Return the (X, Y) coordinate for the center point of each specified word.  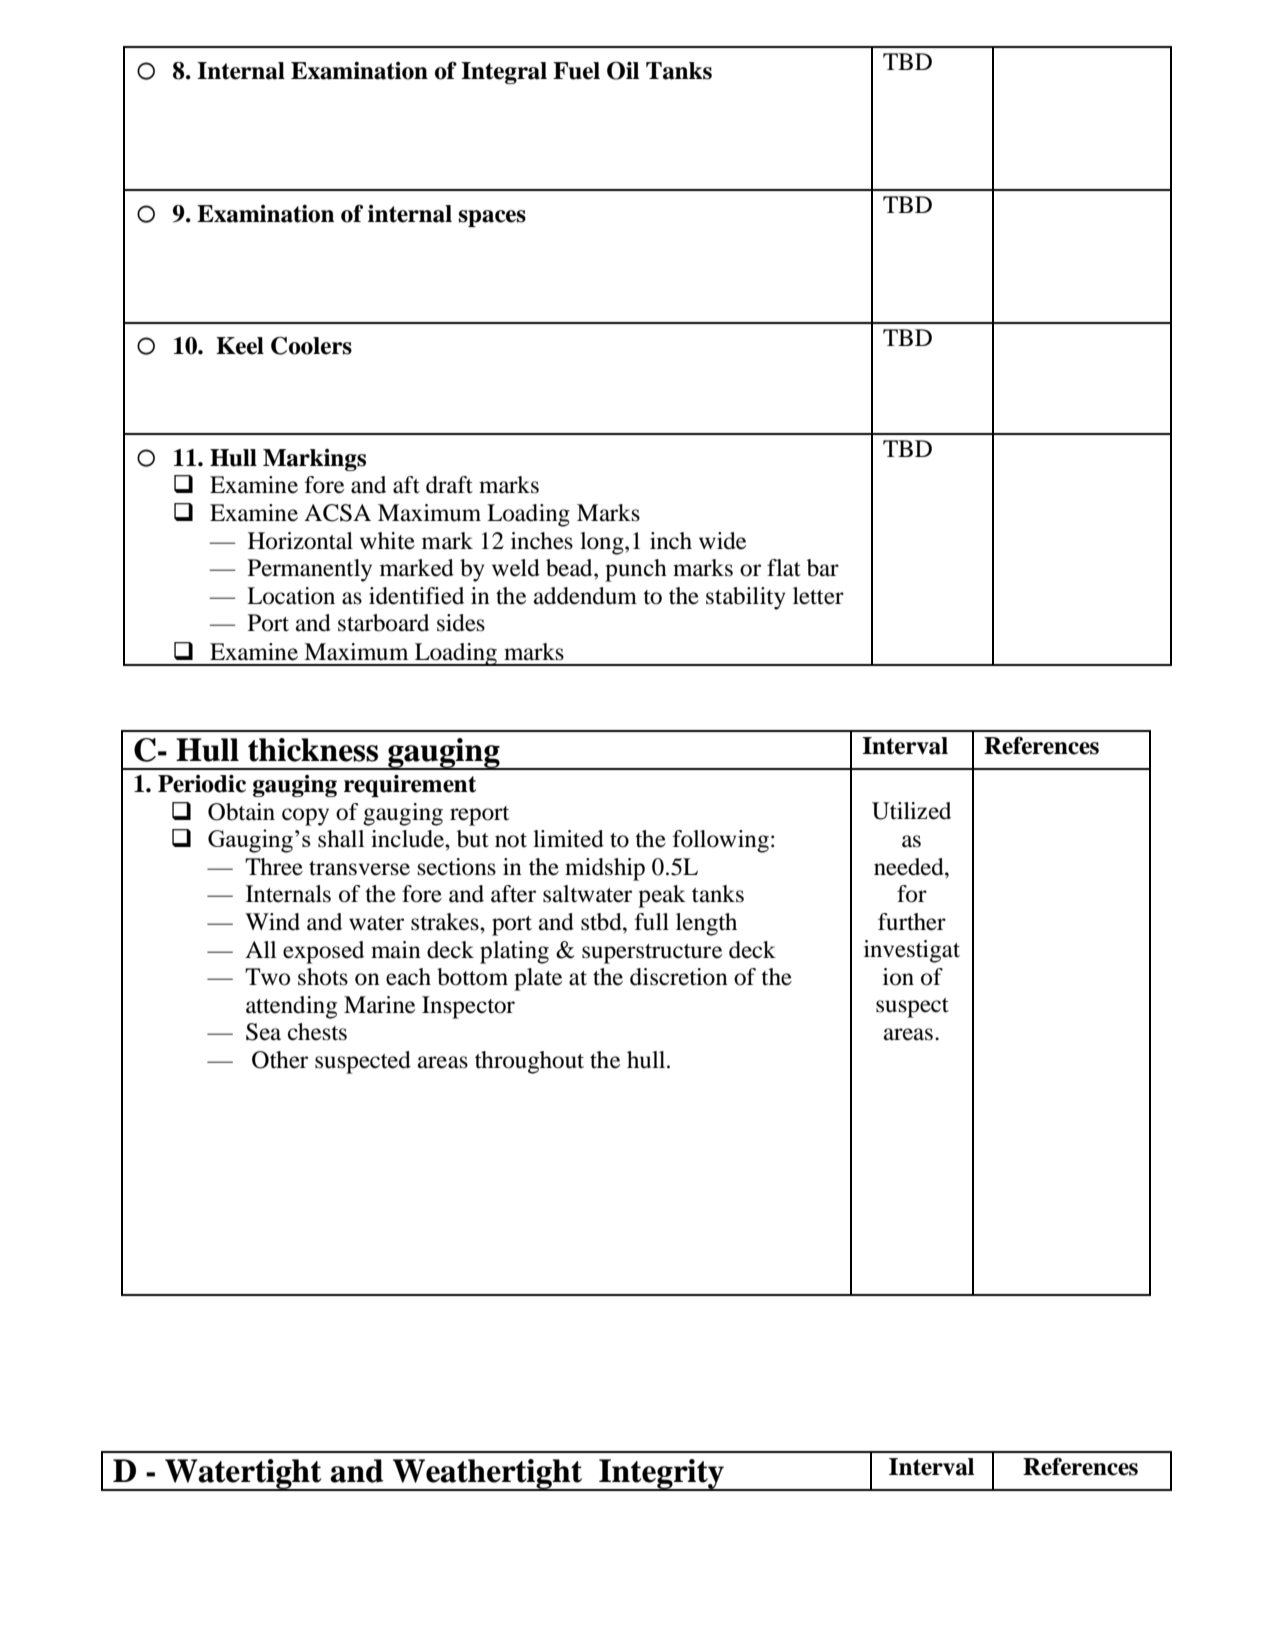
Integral (504, 73)
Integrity (661, 1475)
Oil (623, 70)
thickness (313, 750)
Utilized (911, 811)
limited (568, 839)
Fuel (576, 71)
